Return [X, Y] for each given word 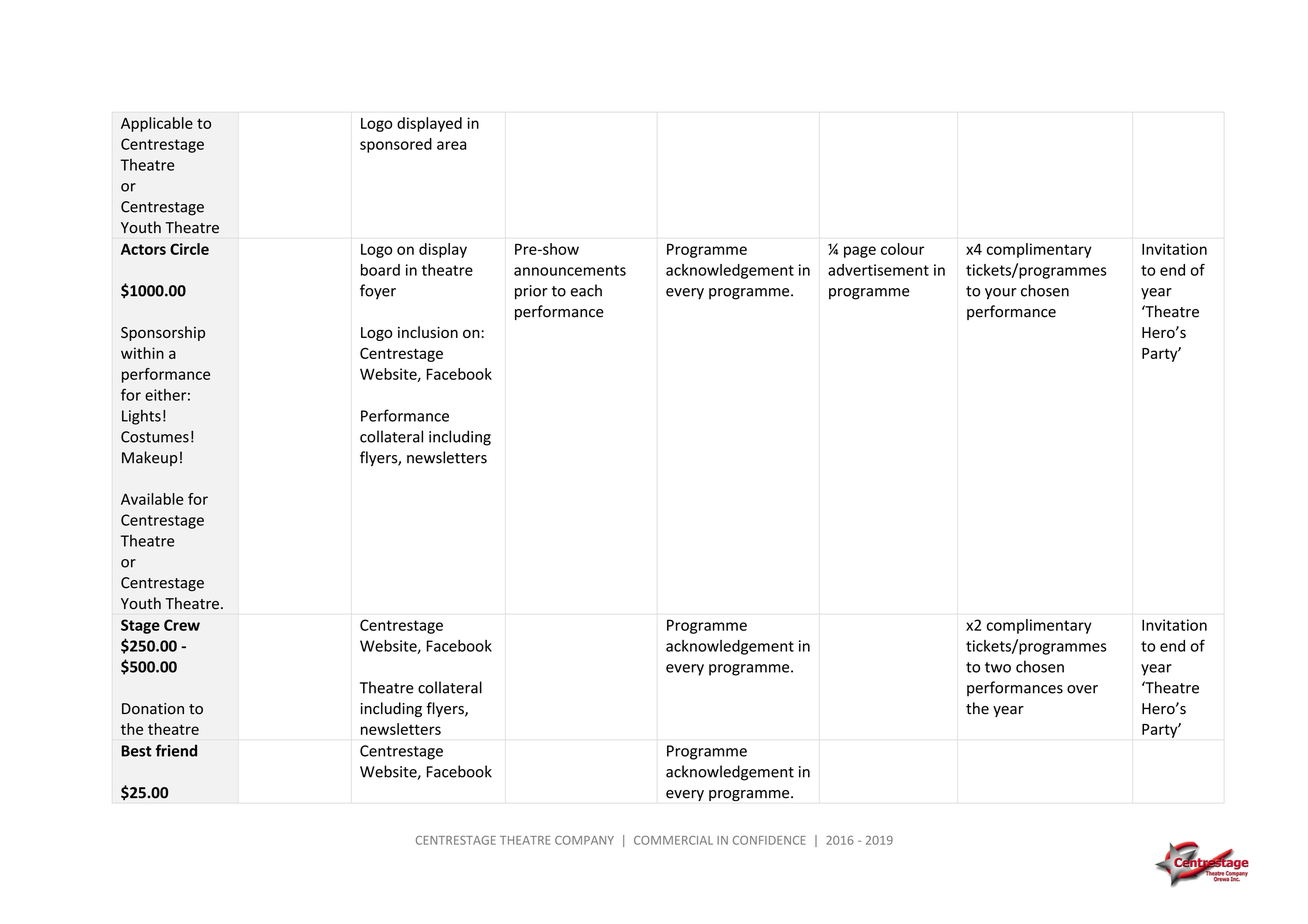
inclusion [428, 332]
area [451, 145]
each [586, 290]
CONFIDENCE [769, 840]
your [1001, 294]
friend [176, 750]
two [998, 667]
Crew [182, 625]
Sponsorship [163, 333]
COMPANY [584, 840]
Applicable [157, 124]
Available [152, 499]
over [1082, 689]
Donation [153, 709]
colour [902, 249]
